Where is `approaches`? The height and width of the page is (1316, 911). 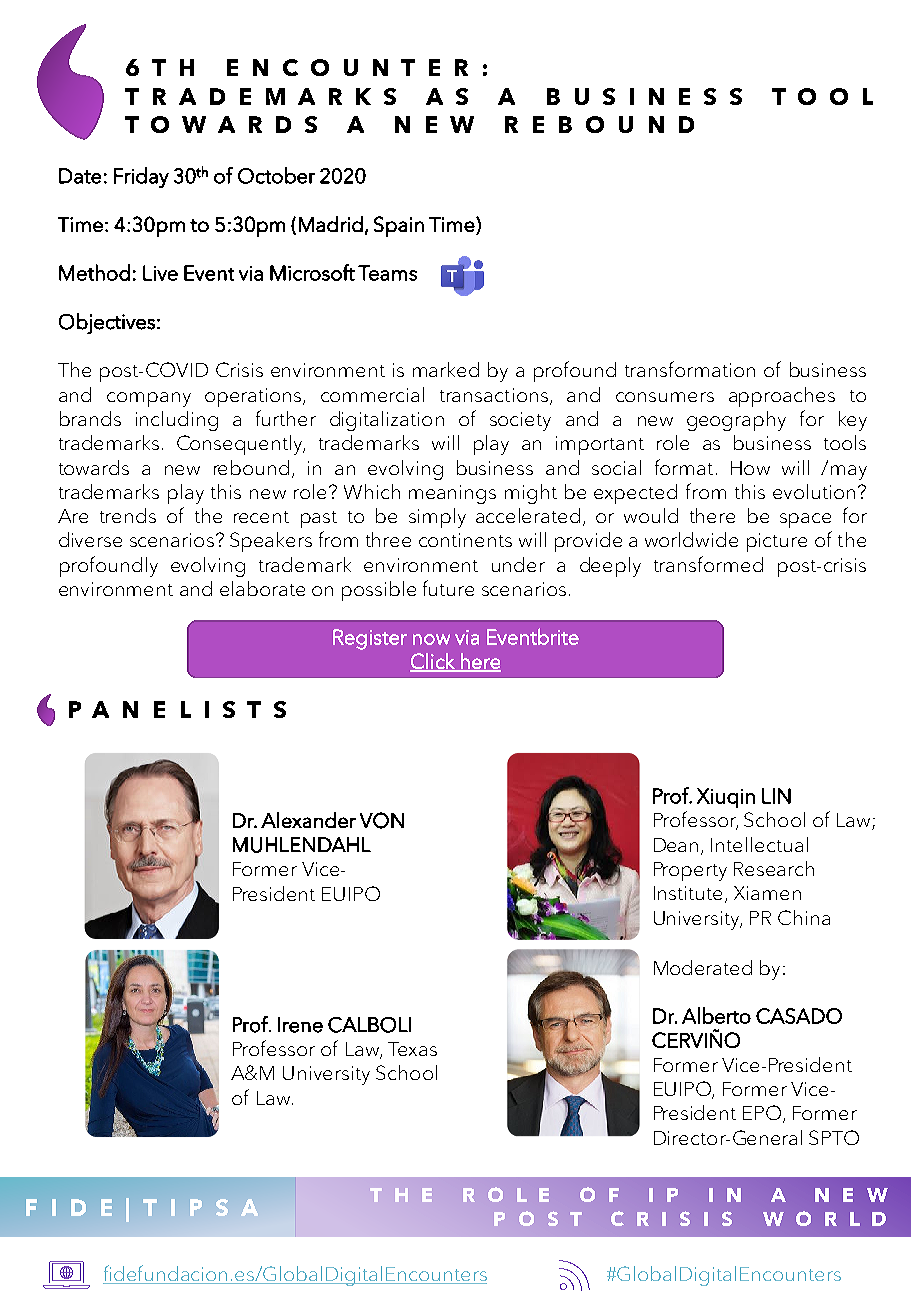
approaches is located at coordinates (782, 397).
